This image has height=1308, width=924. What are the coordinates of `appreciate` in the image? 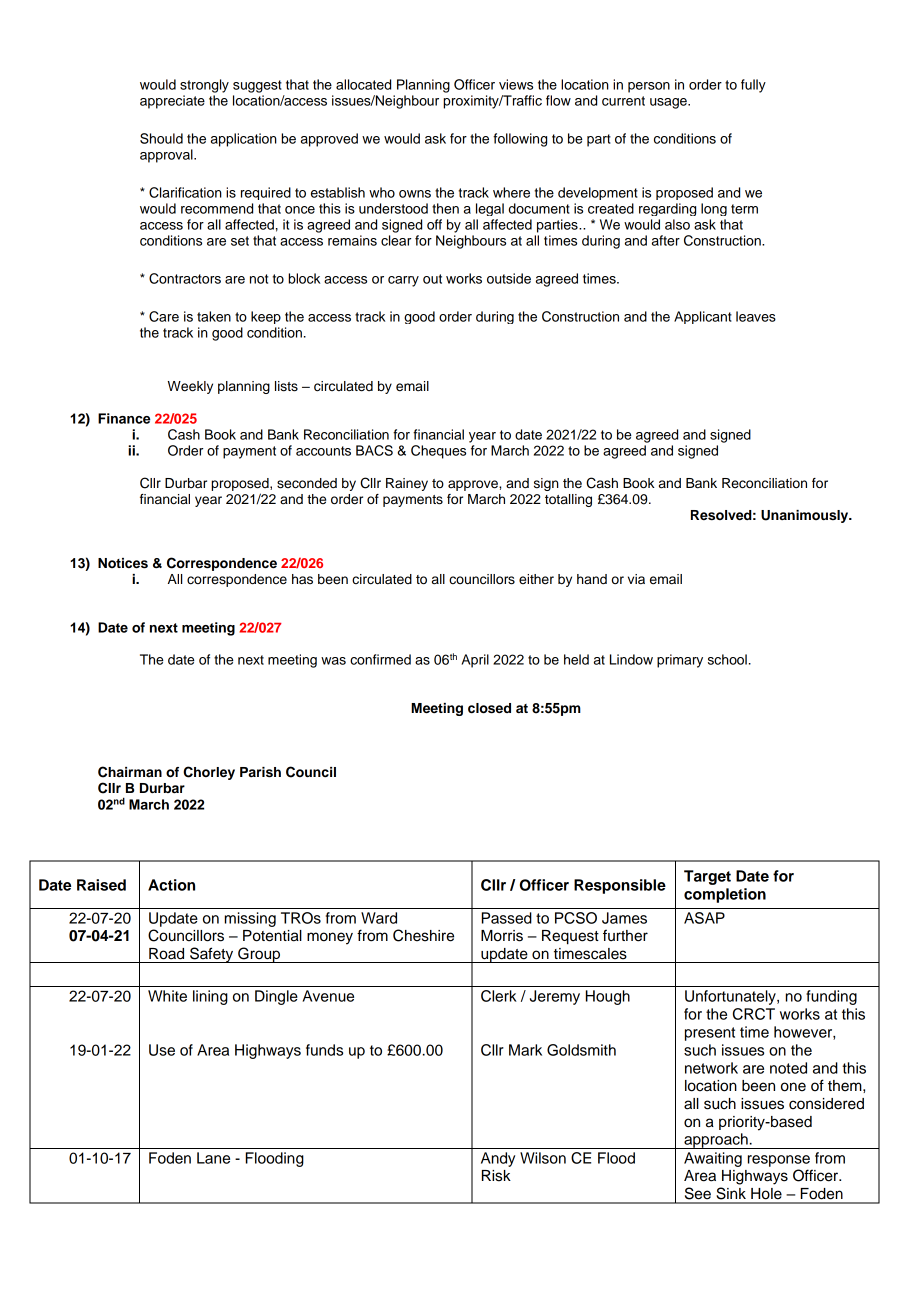 It's located at (172, 102).
